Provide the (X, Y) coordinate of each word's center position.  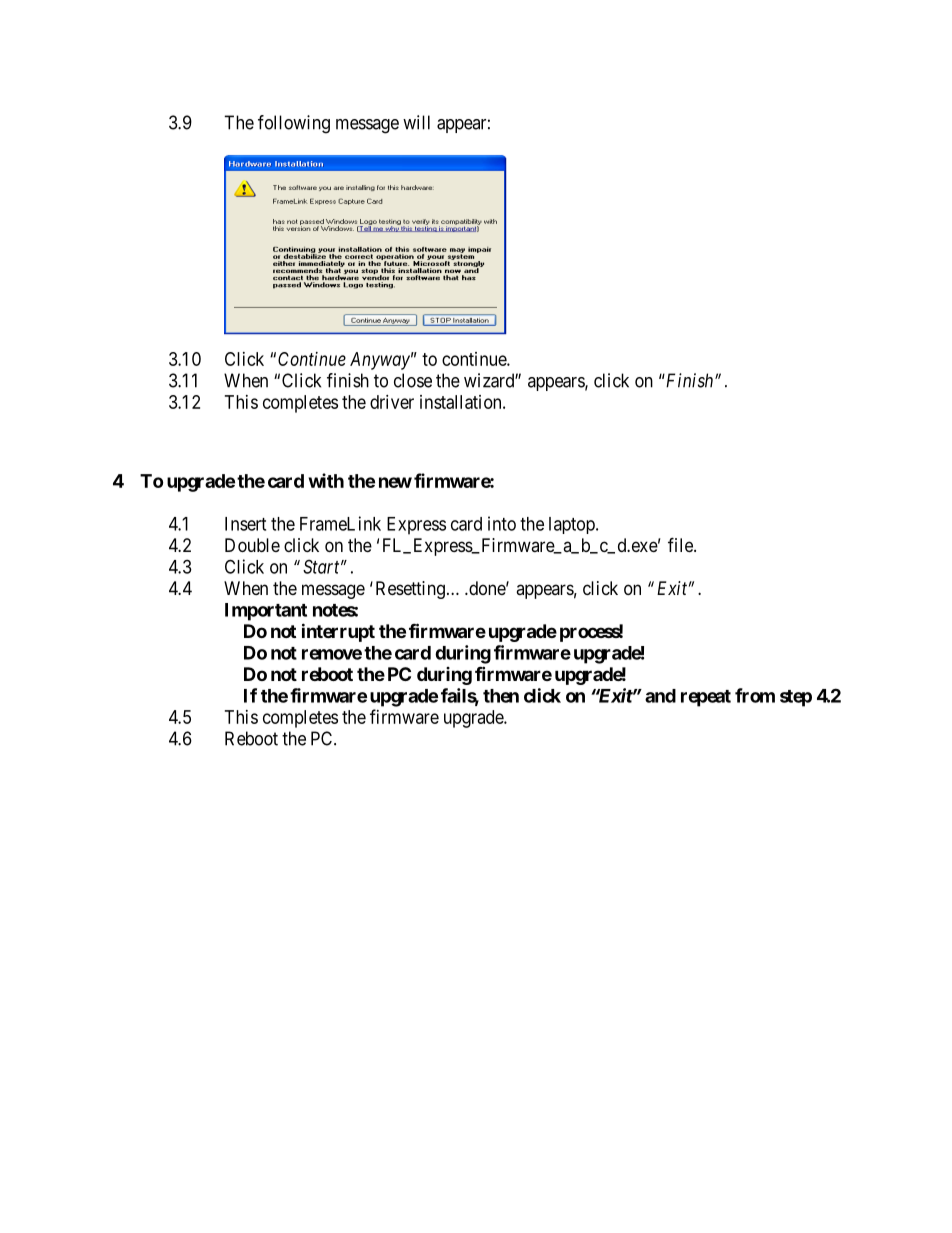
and (660, 696)
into (502, 523)
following (294, 124)
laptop (573, 525)
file (681, 544)
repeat (706, 698)
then (501, 696)
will (416, 122)
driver (392, 402)
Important (266, 612)
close (413, 380)
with (326, 480)
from (755, 695)
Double (252, 545)
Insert (245, 524)
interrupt (338, 632)
